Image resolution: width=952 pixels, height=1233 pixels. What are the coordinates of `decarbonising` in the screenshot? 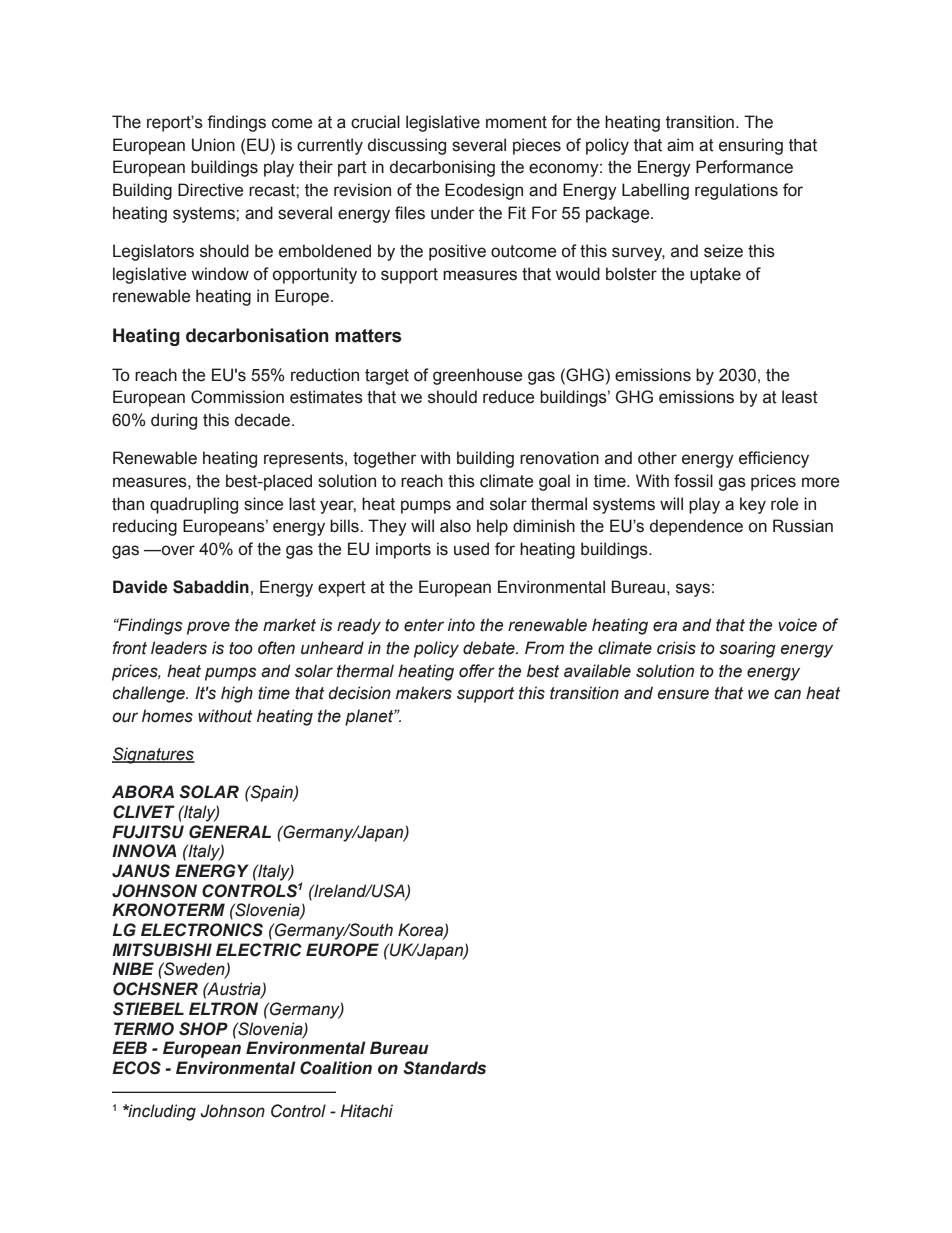 It's located at (442, 168).
